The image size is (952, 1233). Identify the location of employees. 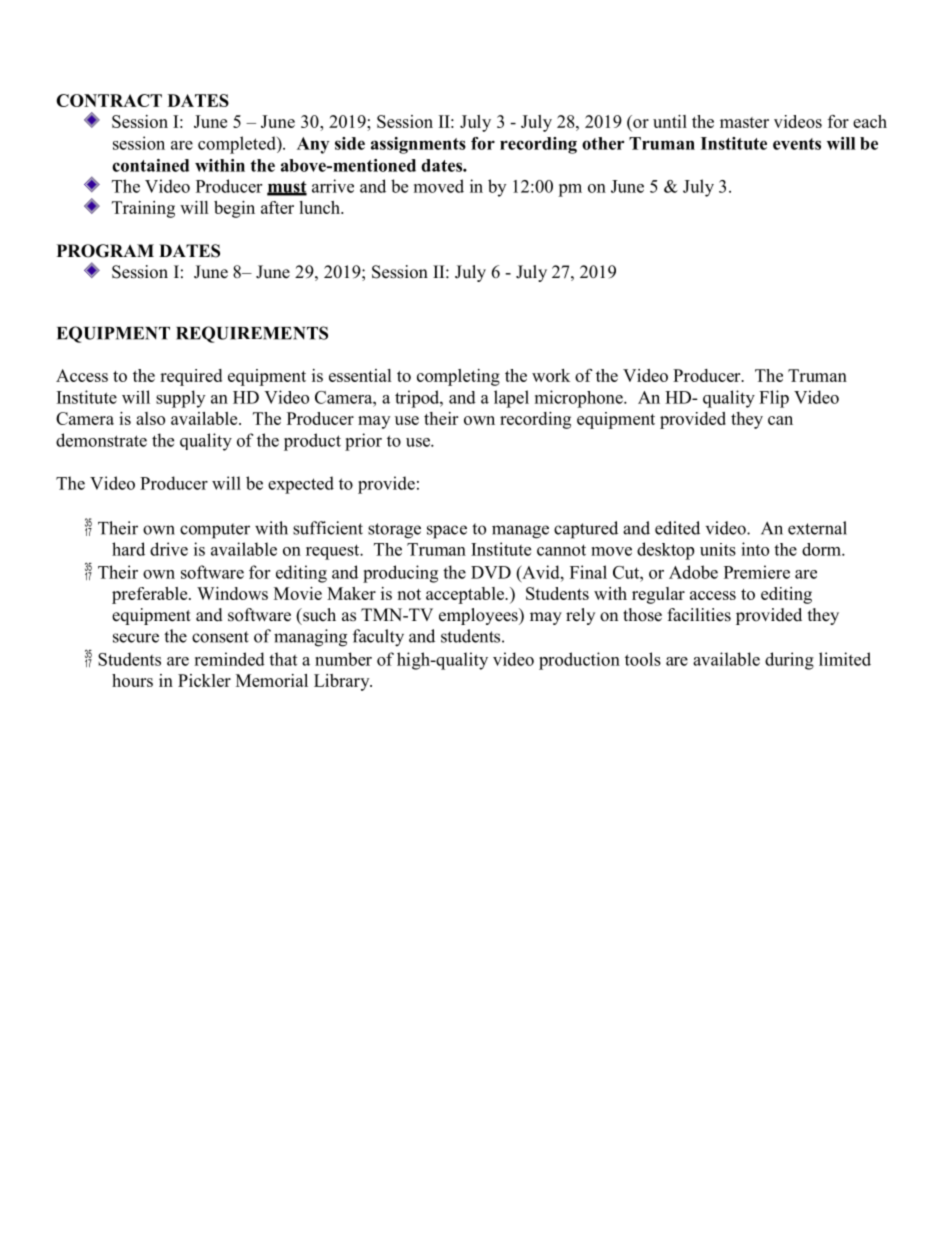
(479, 616).
